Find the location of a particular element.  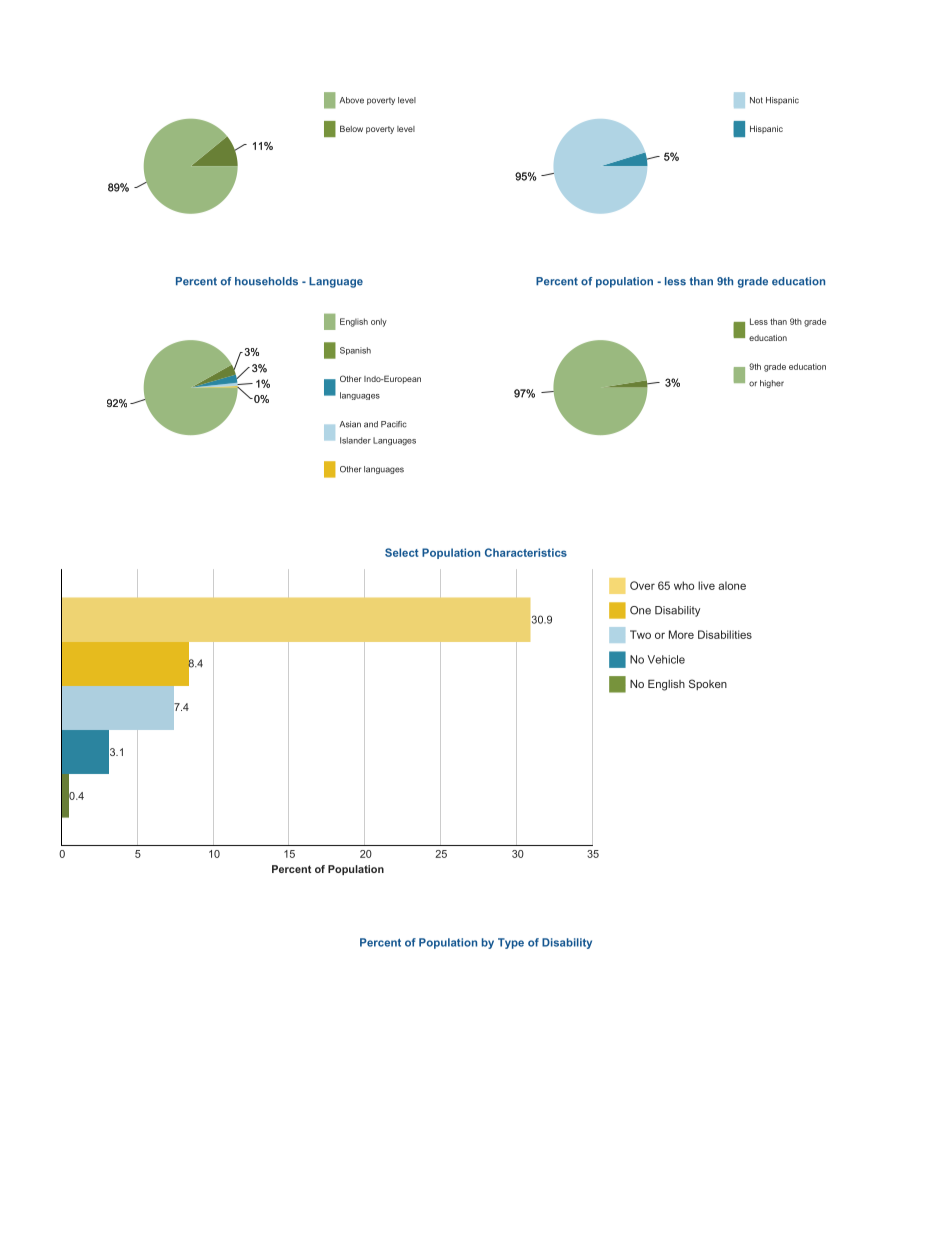

Below is located at coordinates (351, 128).
